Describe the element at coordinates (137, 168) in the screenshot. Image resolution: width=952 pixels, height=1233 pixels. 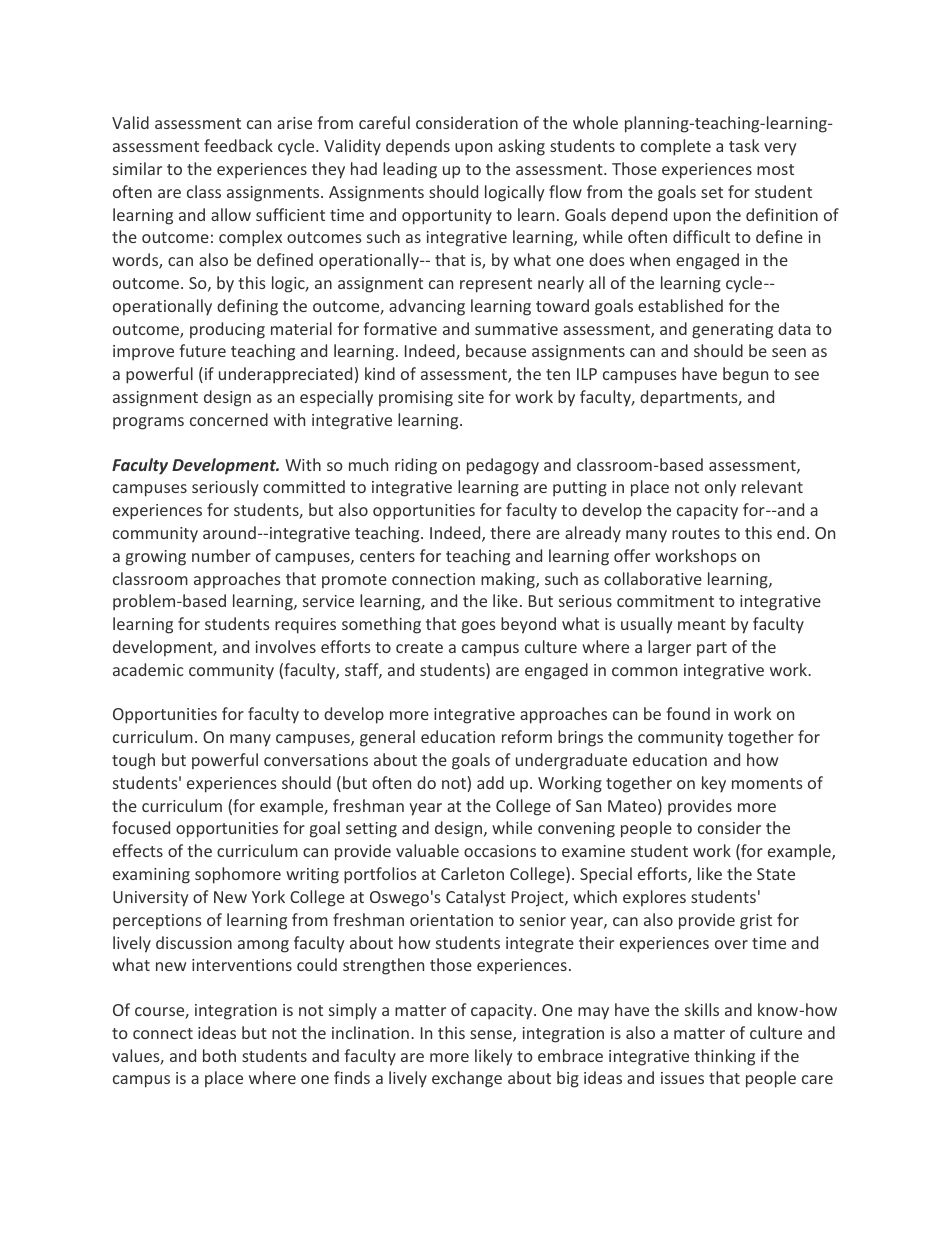
I see `similar` at that location.
